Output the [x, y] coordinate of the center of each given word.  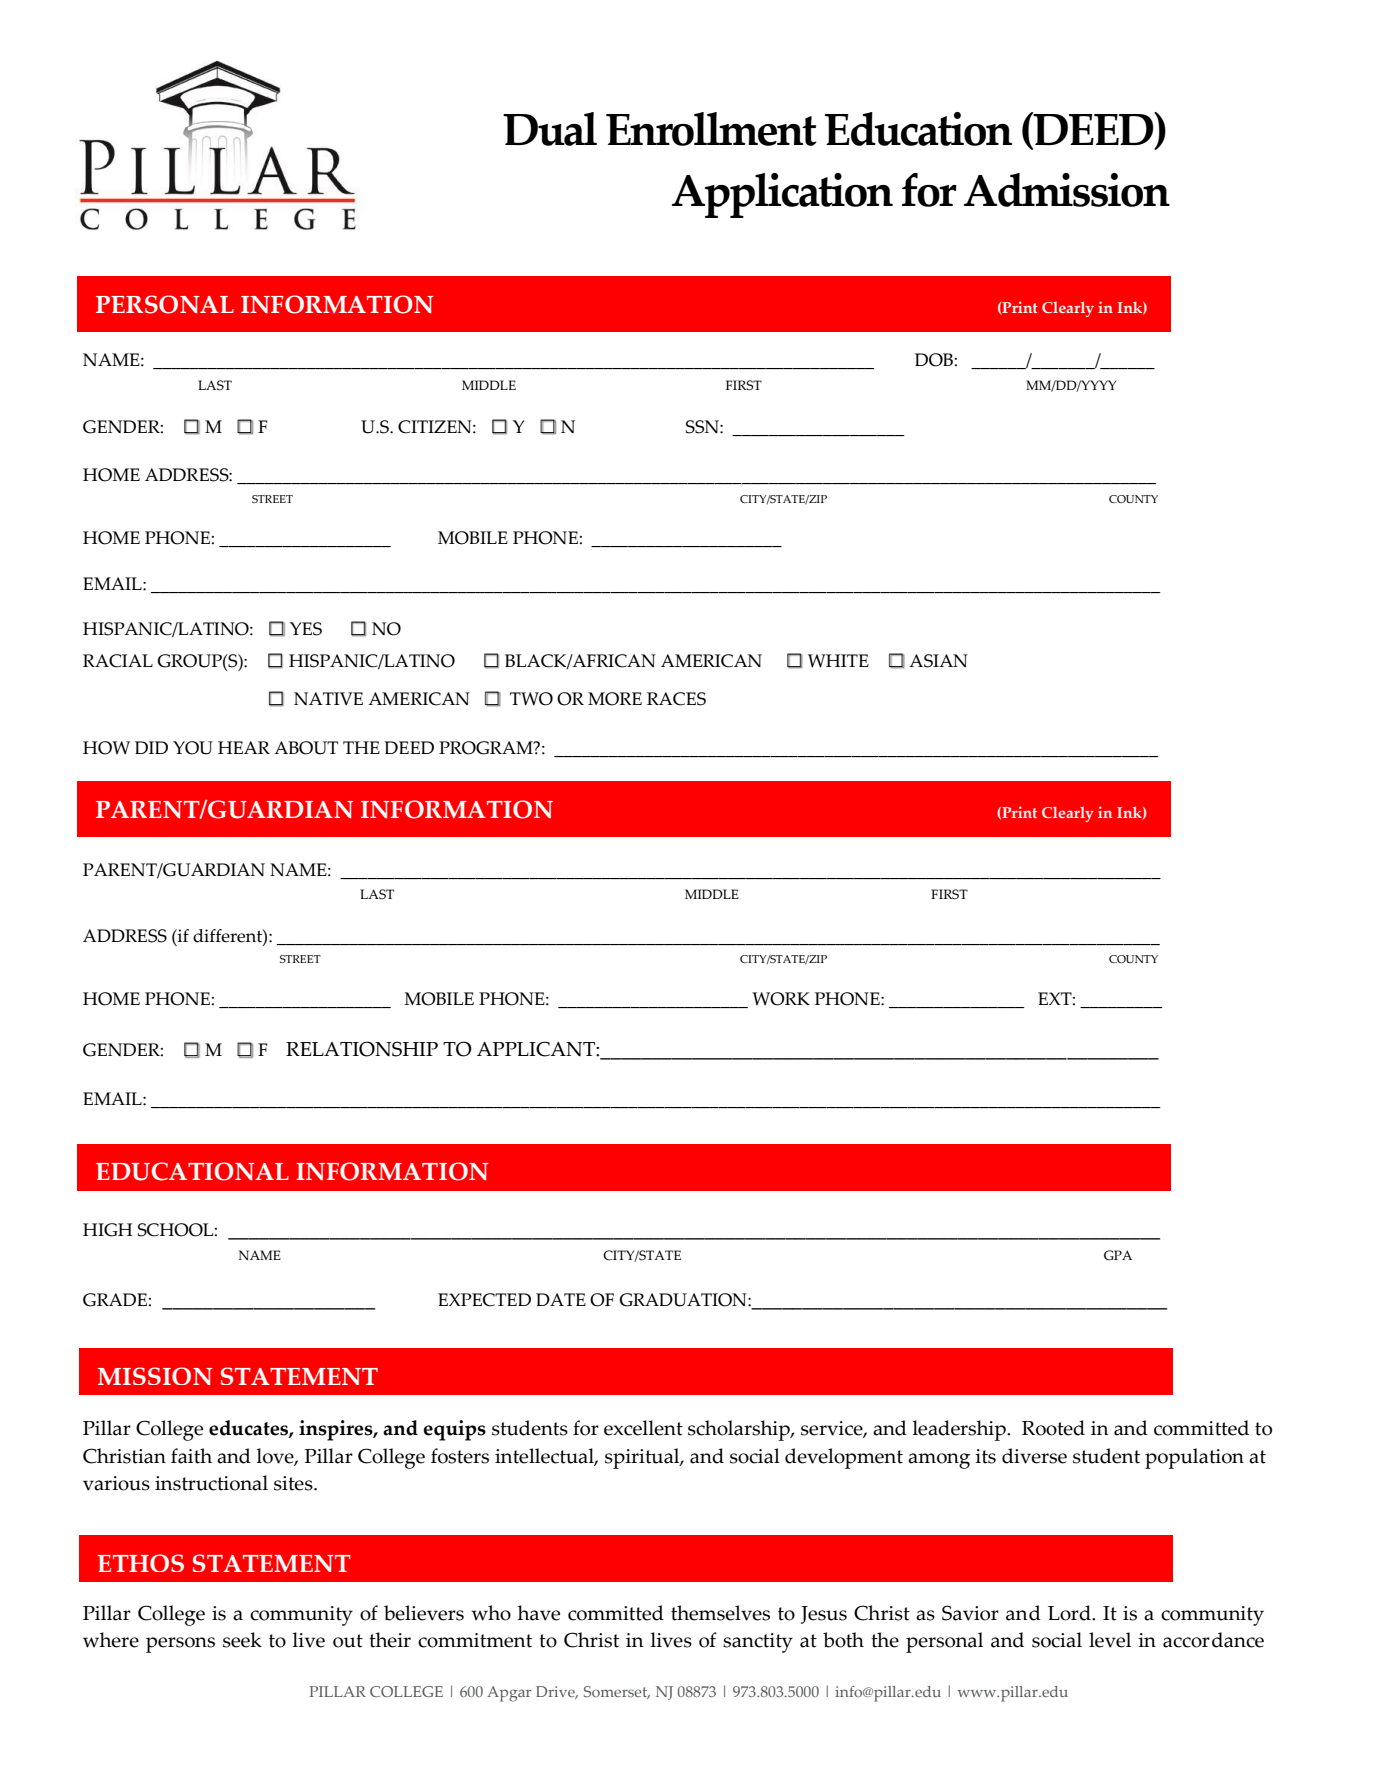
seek [242, 1640]
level [1110, 1640]
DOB [934, 360]
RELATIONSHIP [362, 1049]
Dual [550, 129]
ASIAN [938, 661]
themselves [720, 1613]
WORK [781, 999]
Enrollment [711, 129]
